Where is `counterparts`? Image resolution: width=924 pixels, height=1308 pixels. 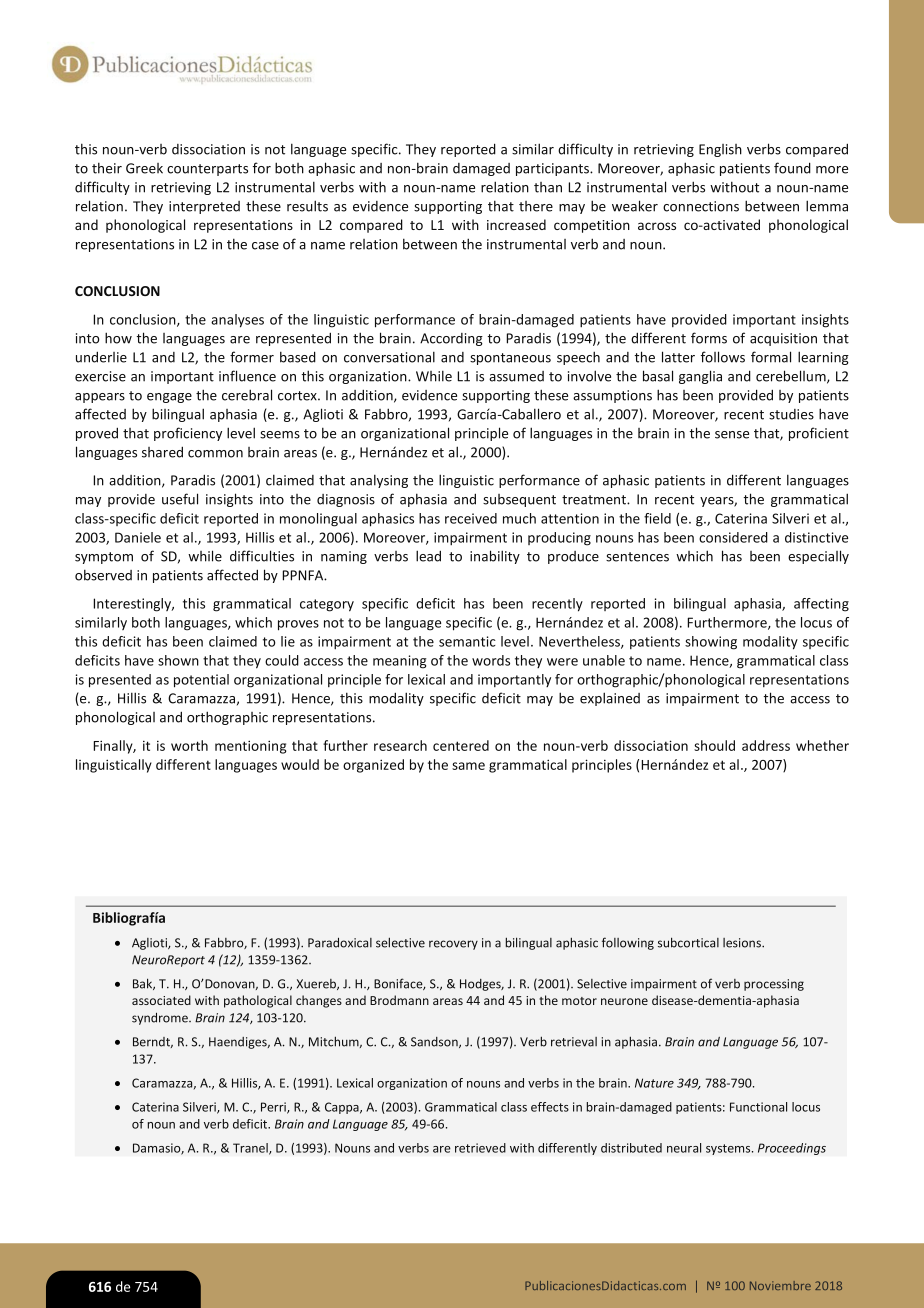
counterparts is located at coordinates (207, 170).
